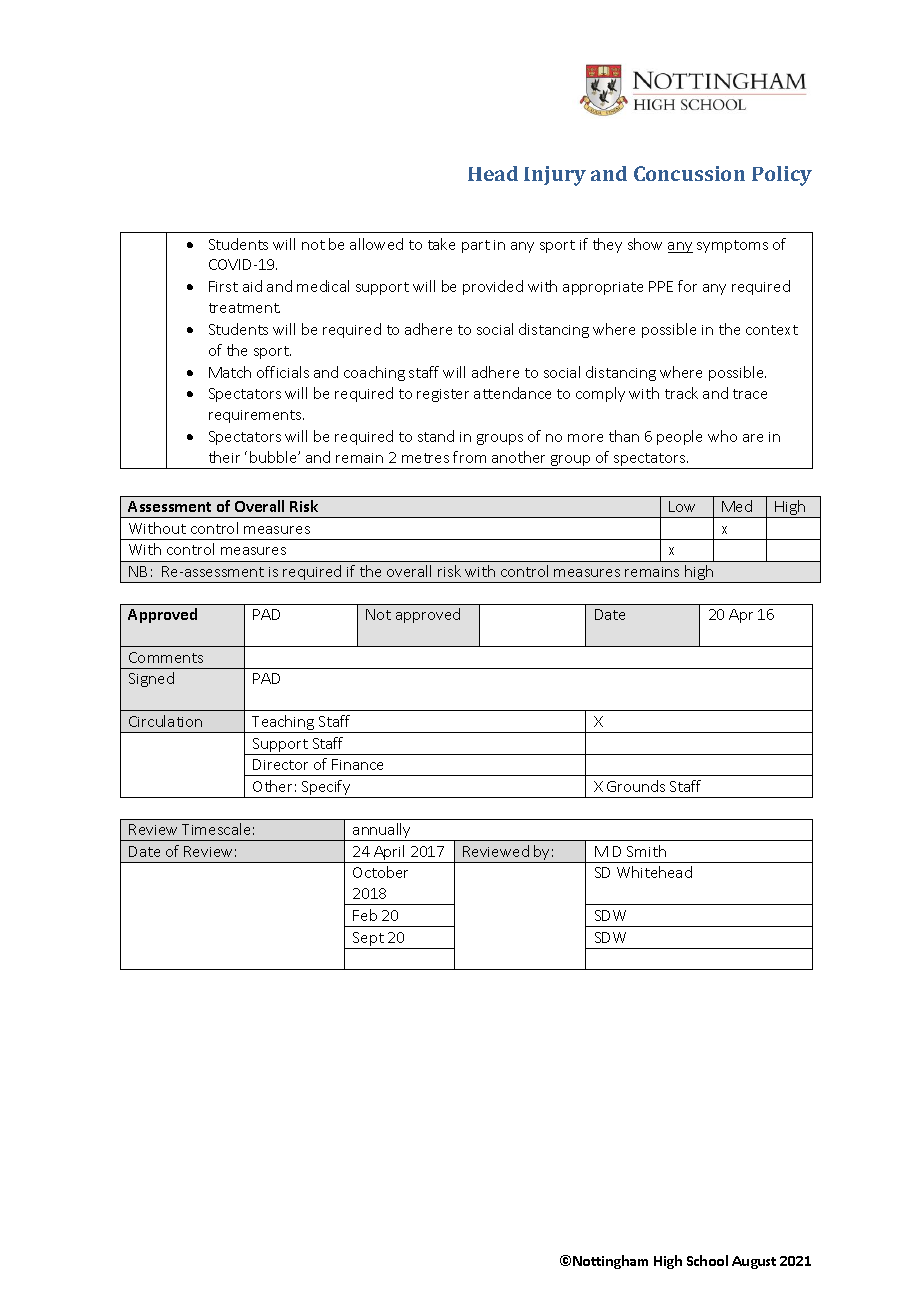 This page has height=1308, width=924. What do you see at coordinates (469, 457) in the page?
I see `from` at bounding box center [469, 457].
